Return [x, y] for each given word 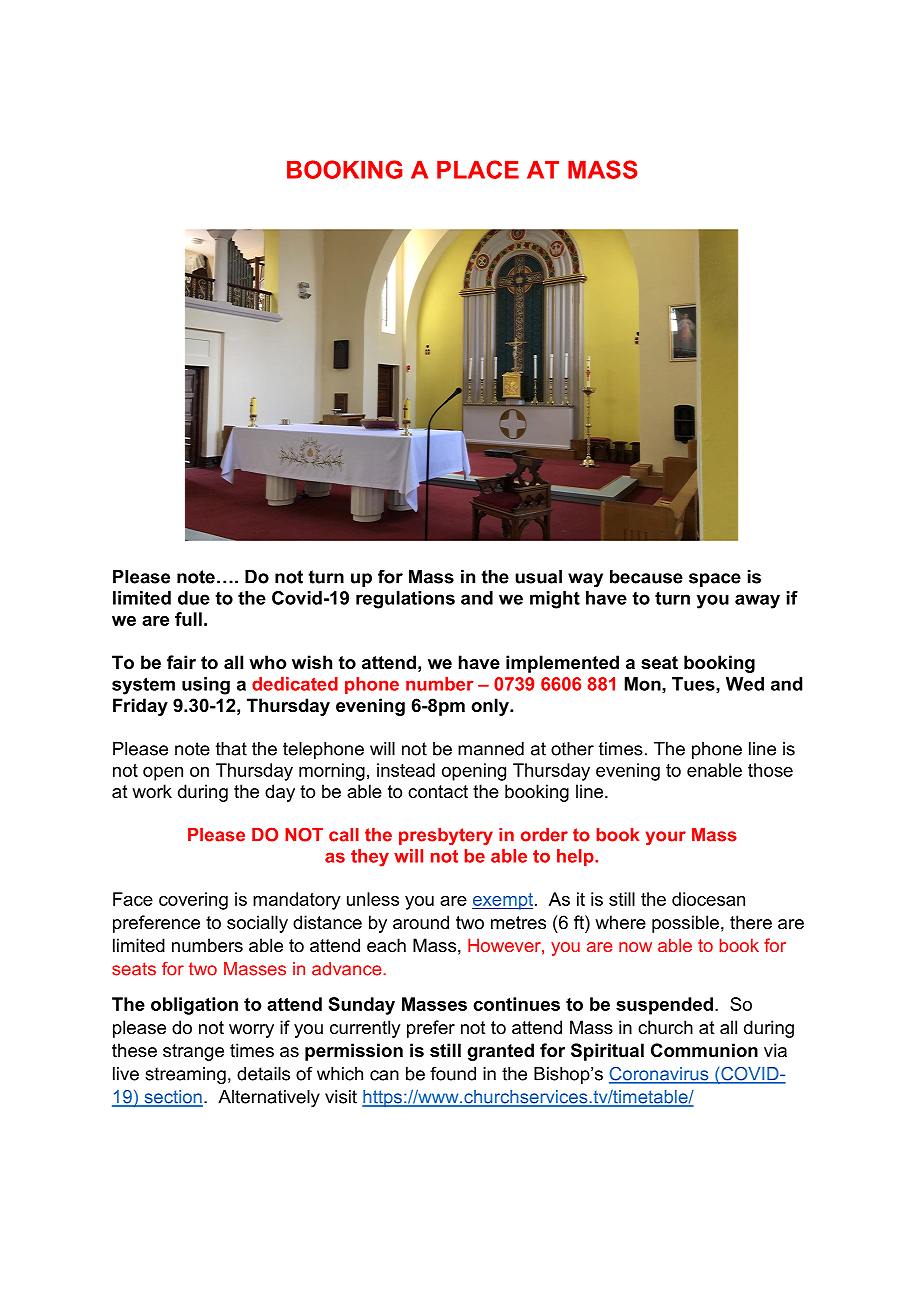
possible [685, 924]
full [188, 619]
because [646, 577]
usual [538, 577]
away [757, 601]
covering [193, 901]
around [421, 922]
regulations [405, 600]
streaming [185, 1075]
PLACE [478, 169]
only [491, 707]
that [231, 749]
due [194, 598]
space [715, 580]
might [555, 600]
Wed [745, 684]
